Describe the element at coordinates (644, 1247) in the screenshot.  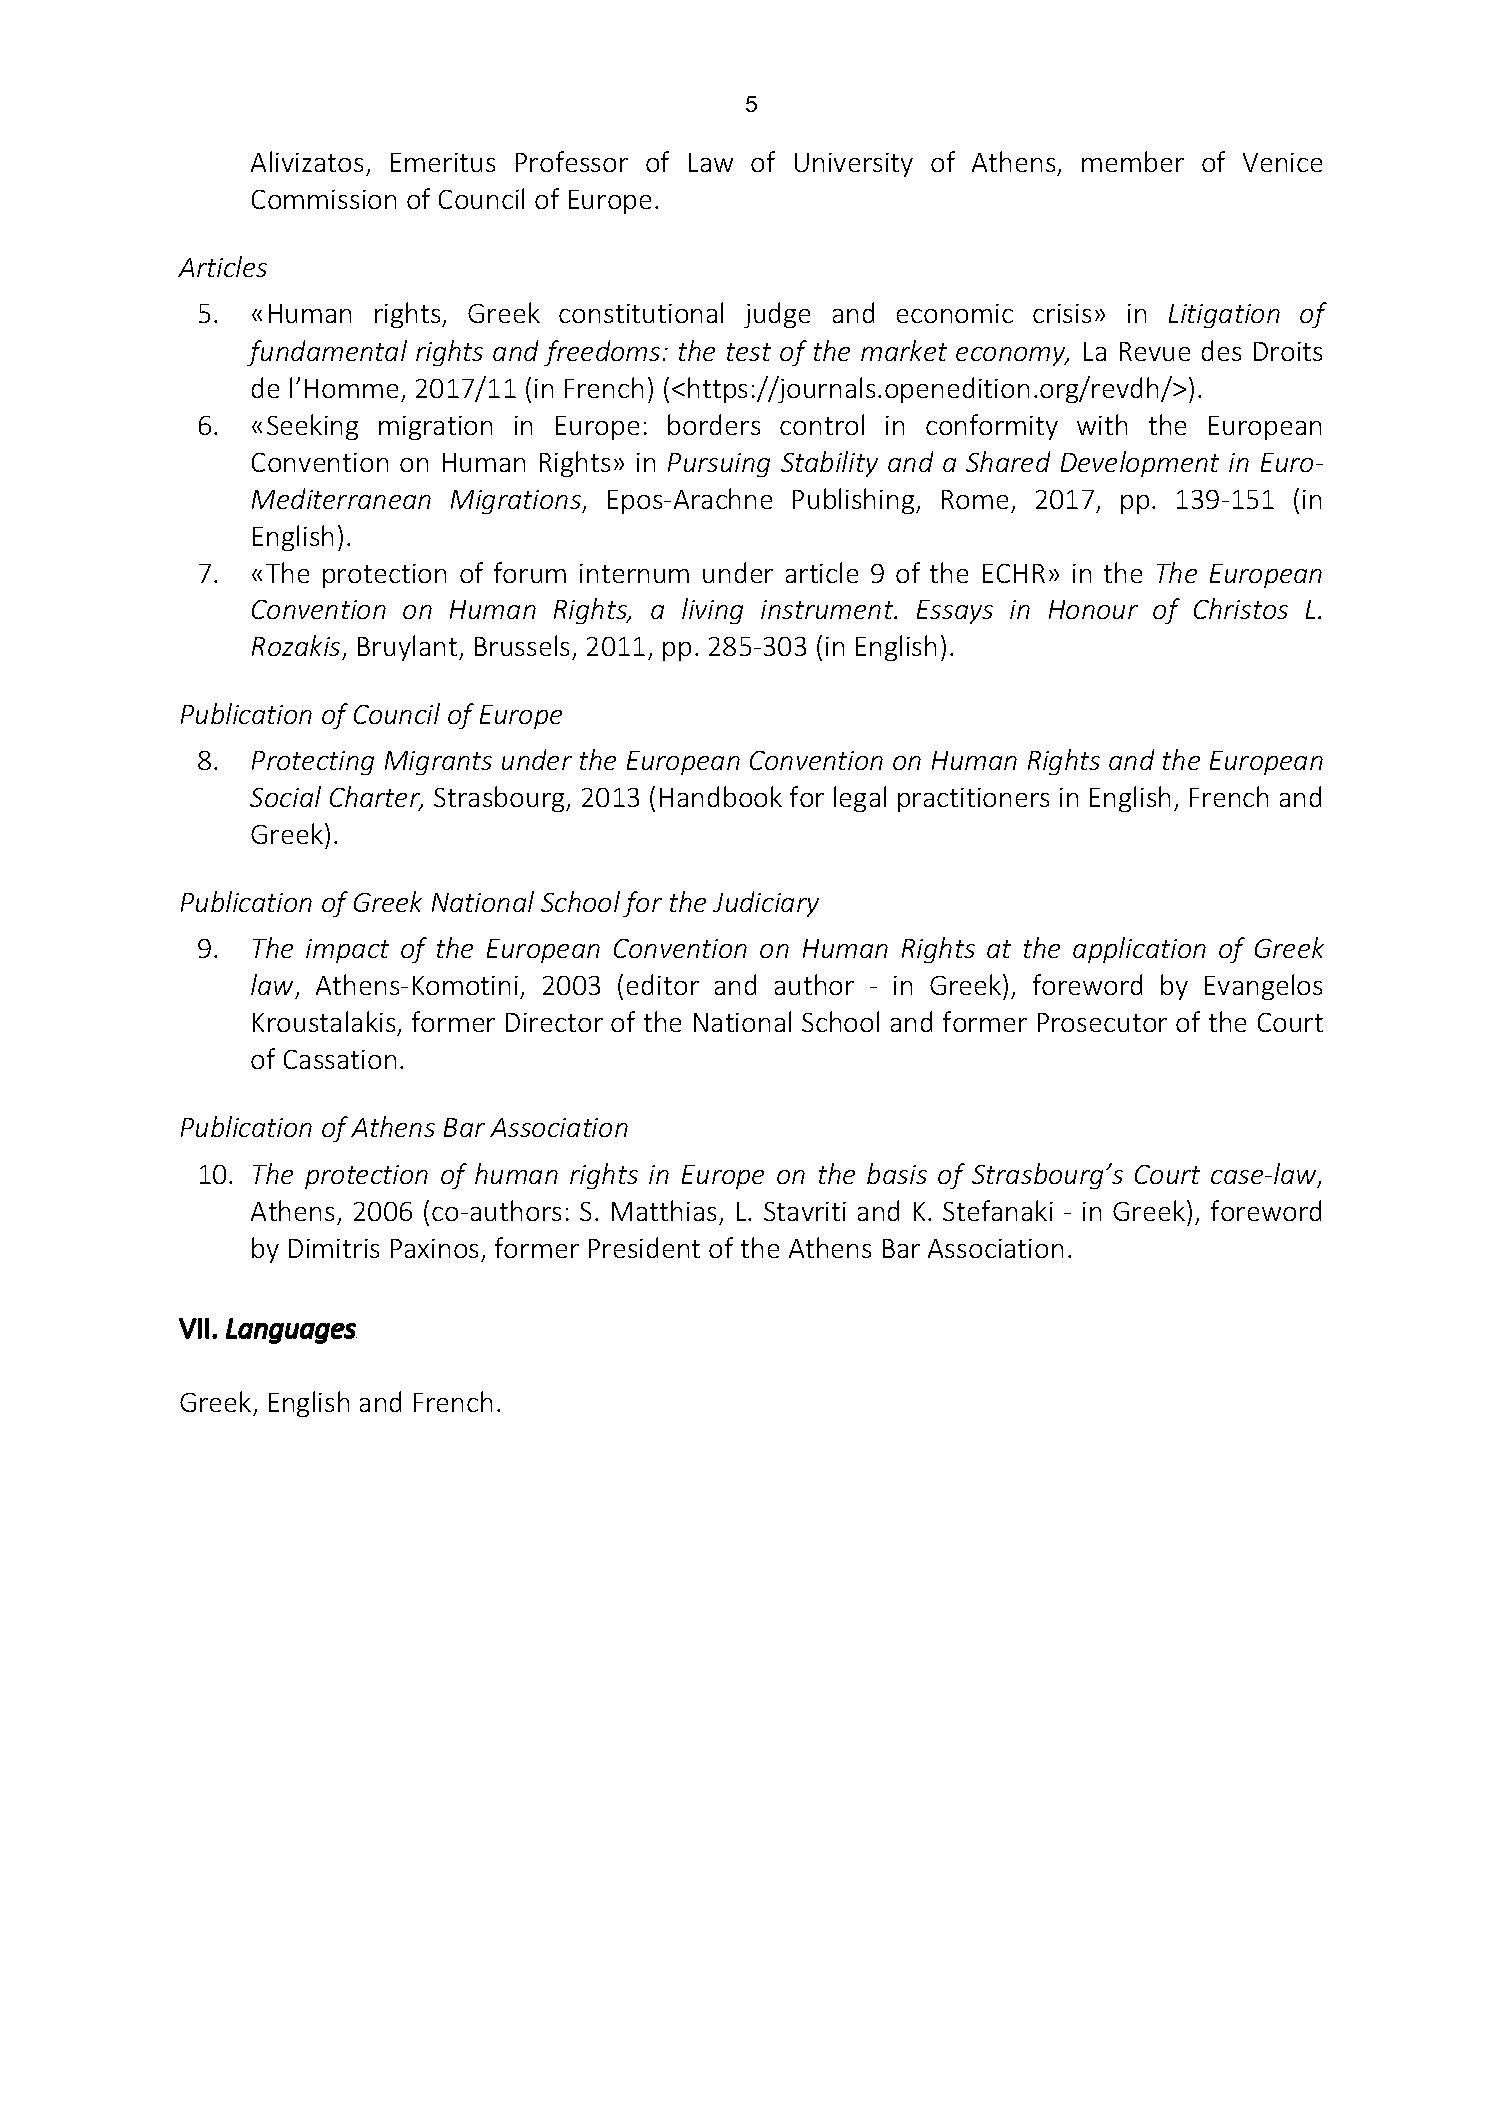
I see `President` at that location.
